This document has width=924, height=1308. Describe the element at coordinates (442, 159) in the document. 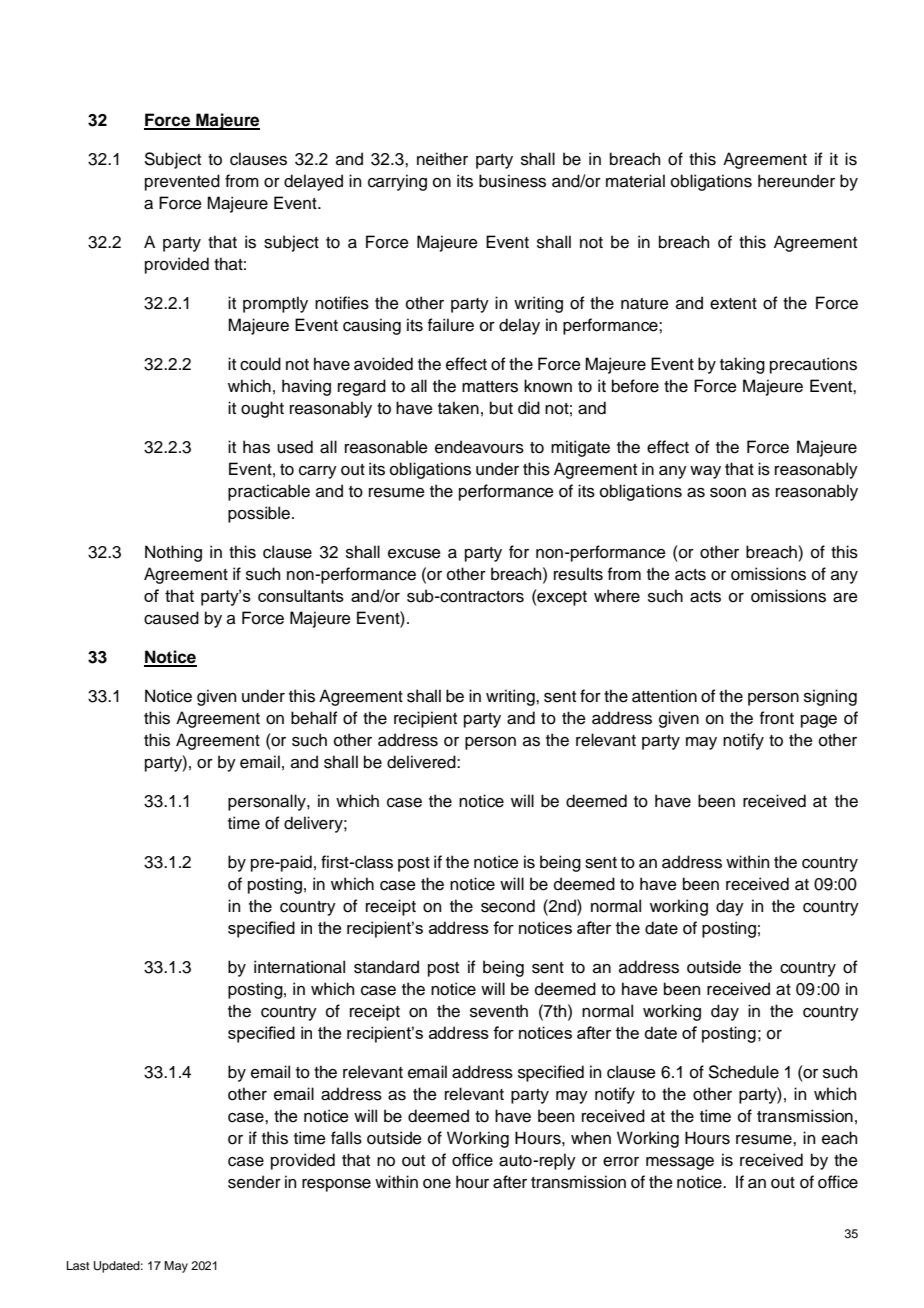

I see `neither` at that location.
